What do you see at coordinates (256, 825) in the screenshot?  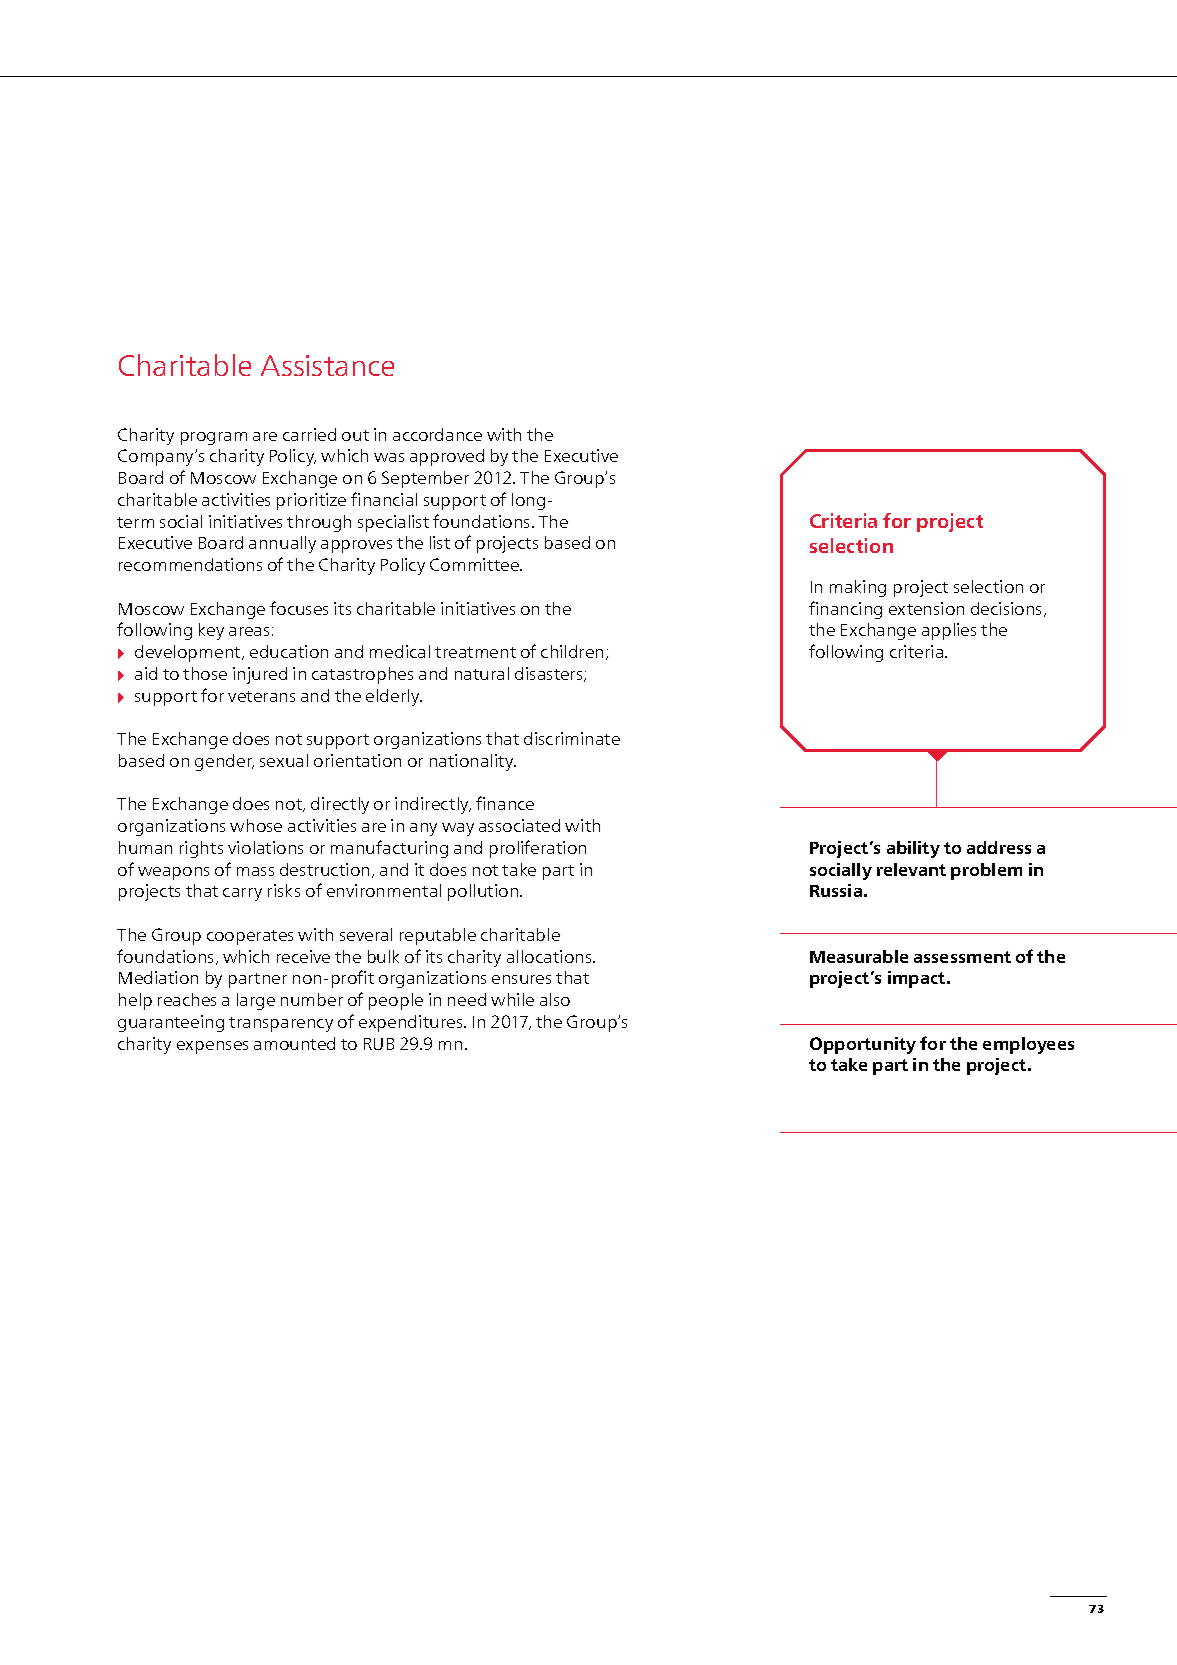 I see `whose` at bounding box center [256, 825].
